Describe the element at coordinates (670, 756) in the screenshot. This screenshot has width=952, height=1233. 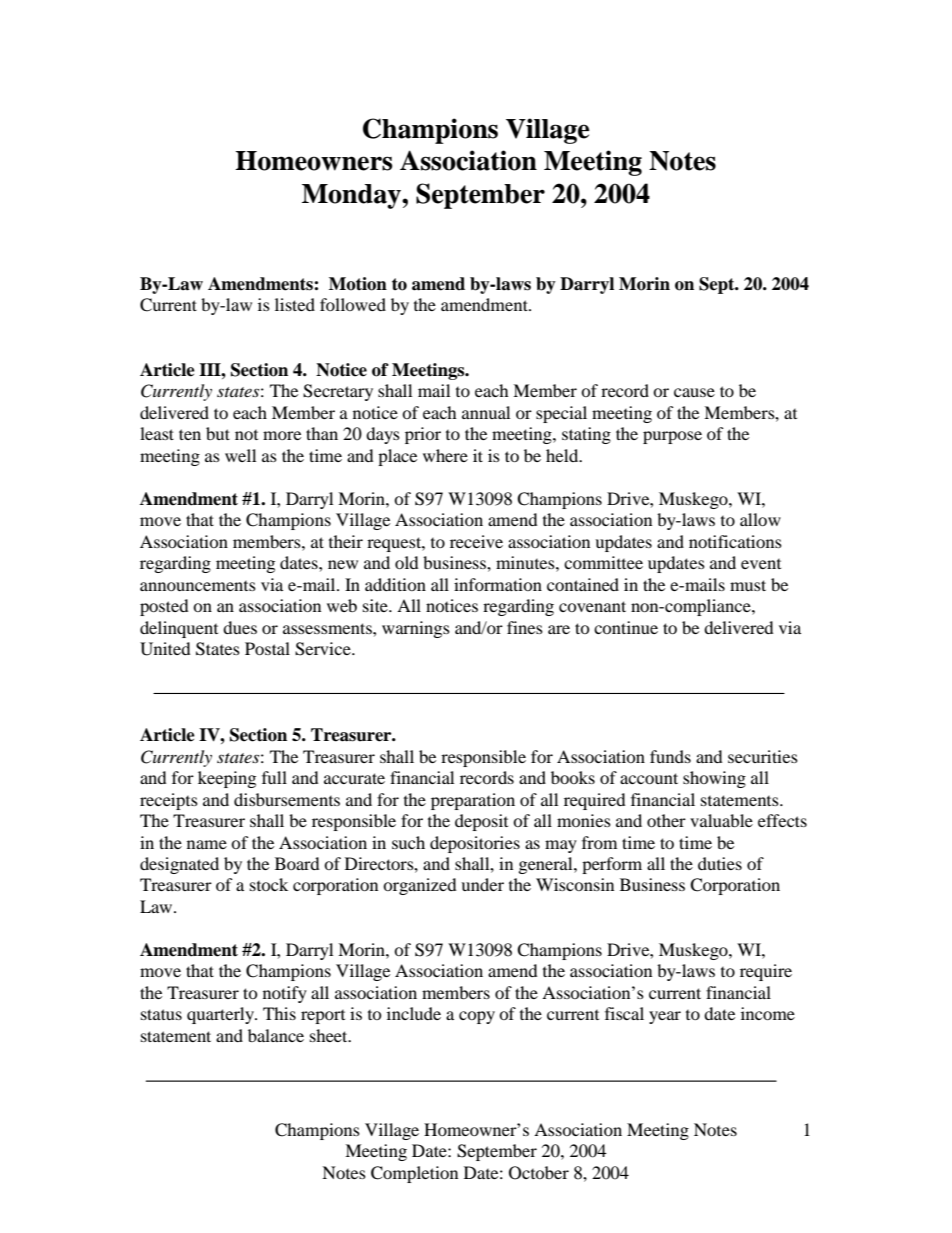
I see `funds` at that location.
